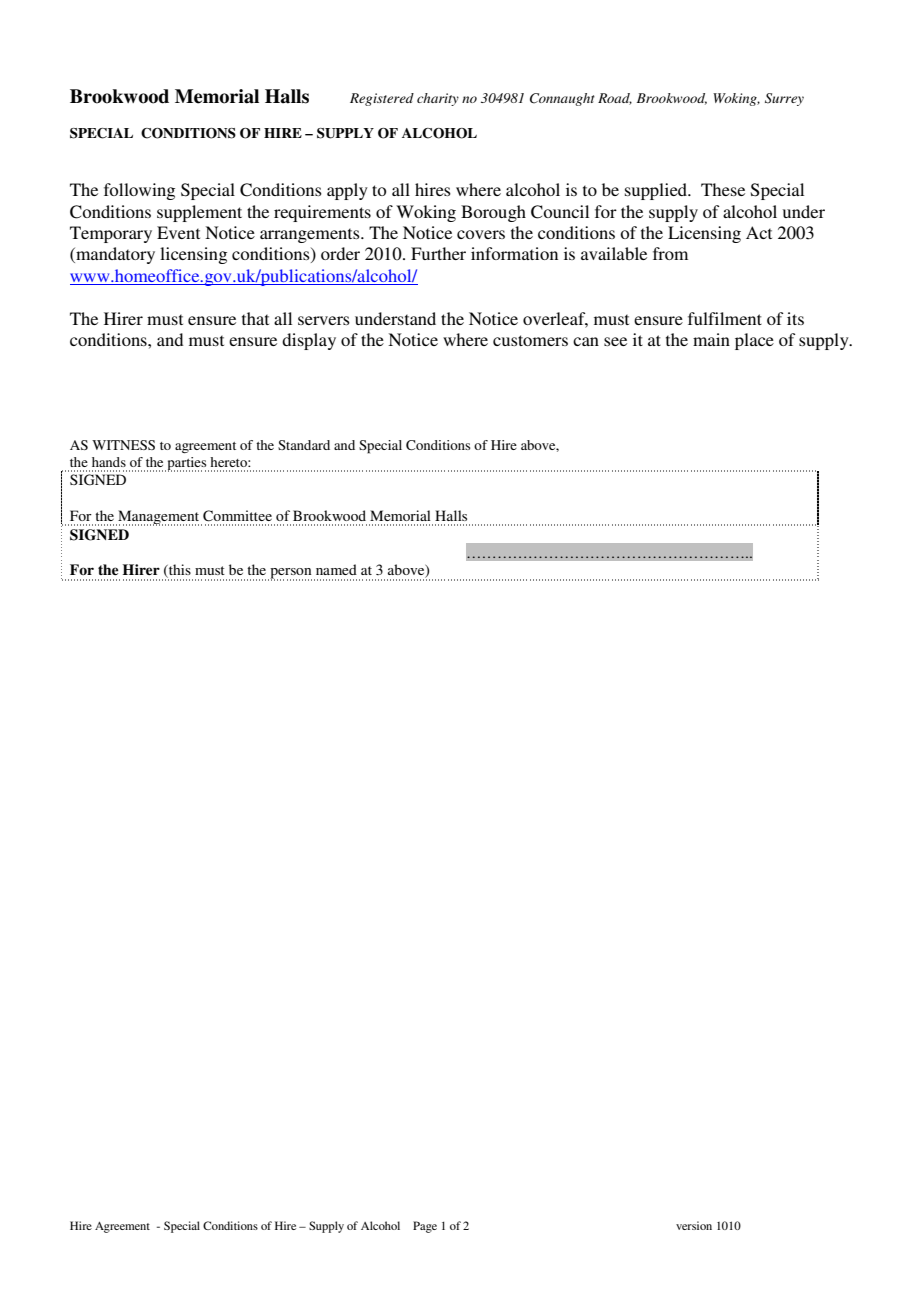  Describe the element at coordinates (754, 341) in the screenshot. I see `place` at that location.
